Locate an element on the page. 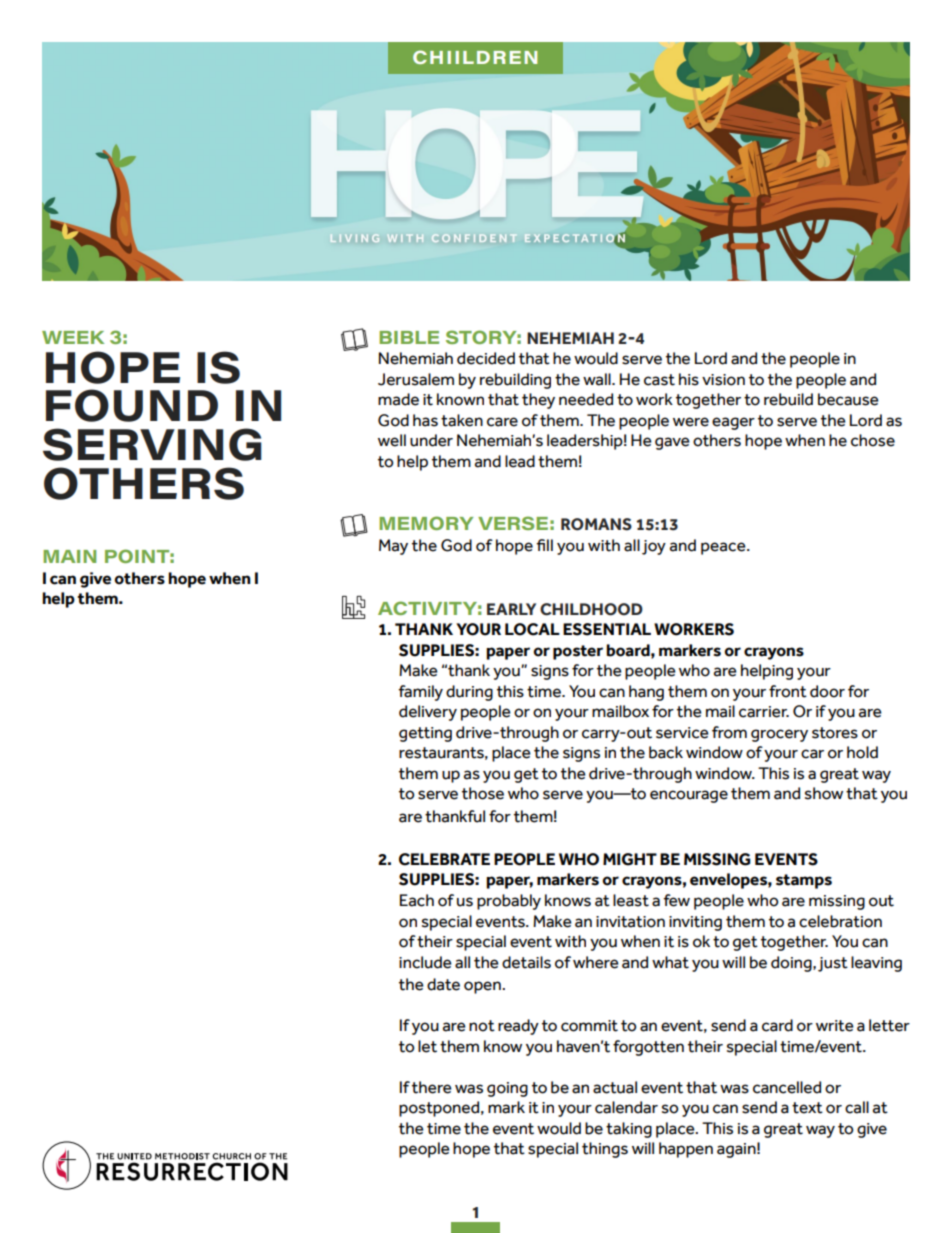  stores is located at coordinates (835, 733).
